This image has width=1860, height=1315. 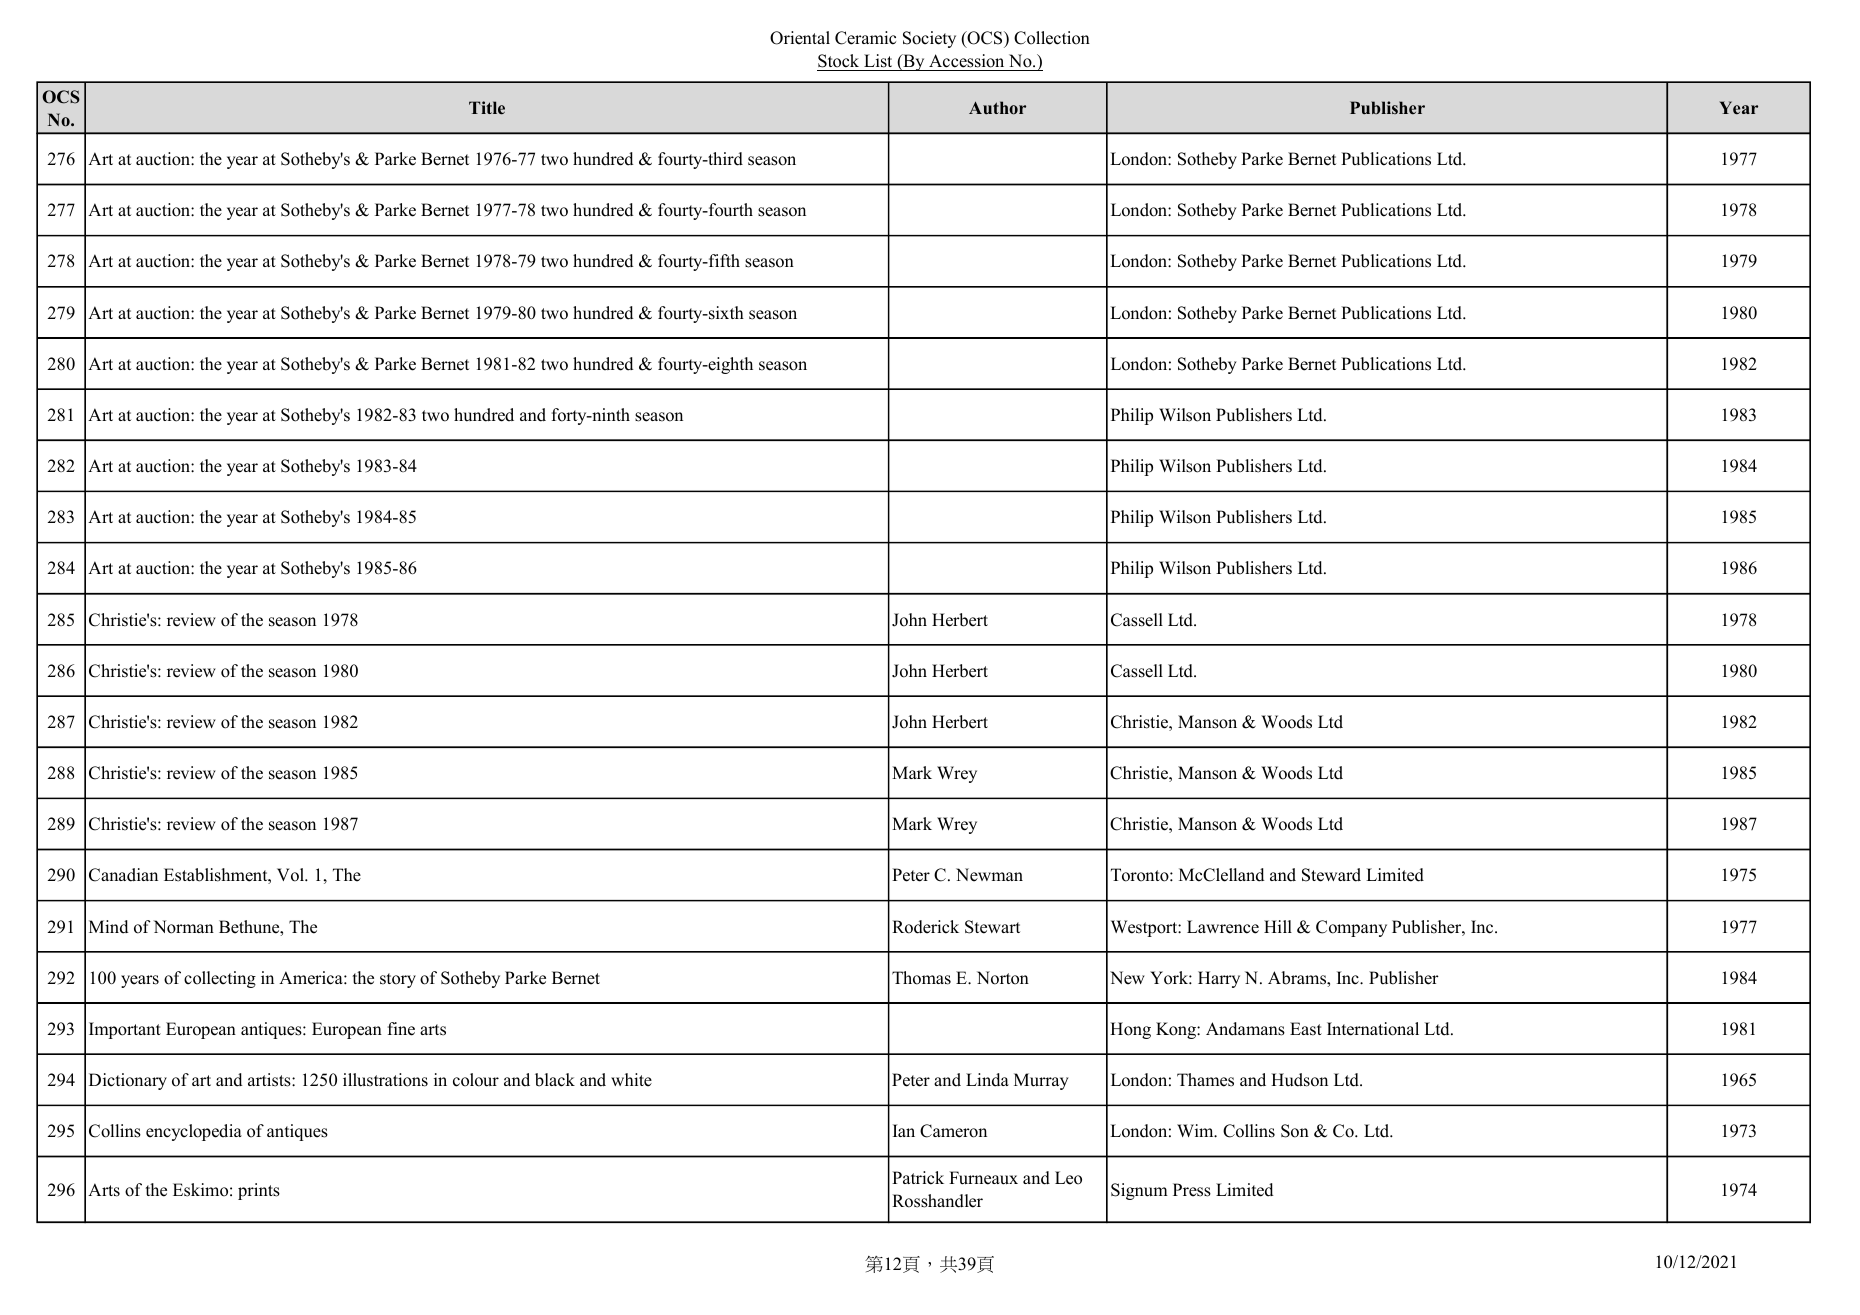 What do you see at coordinates (800, 38) in the image?
I see `Oriental` at bounding box center [800, 38].
